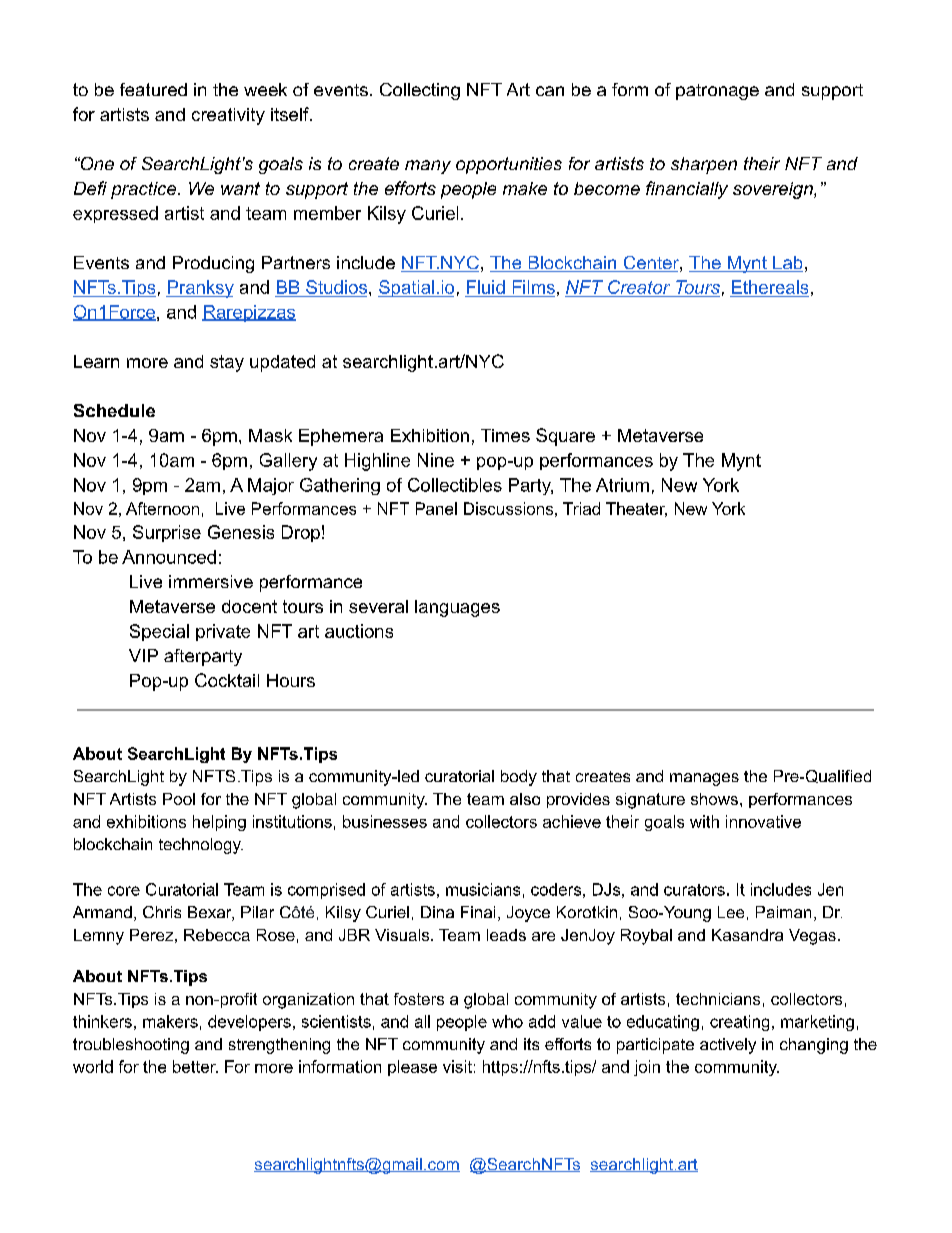 Image resolution: width=952 pixels, height=1233 pixels. I want to click on patronage, so click(717, 92).
